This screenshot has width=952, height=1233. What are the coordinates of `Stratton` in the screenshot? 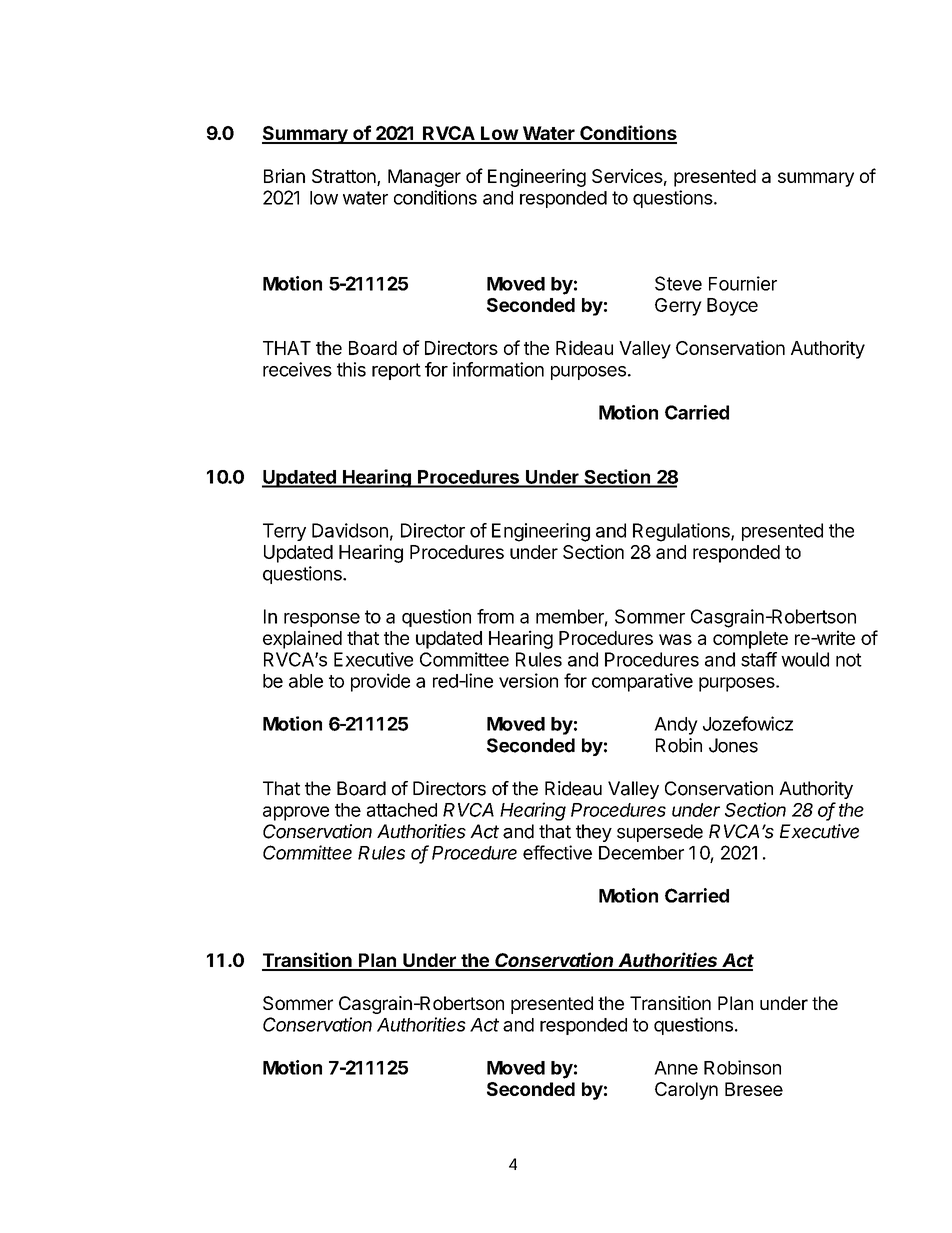 It's located at (345, 177).
